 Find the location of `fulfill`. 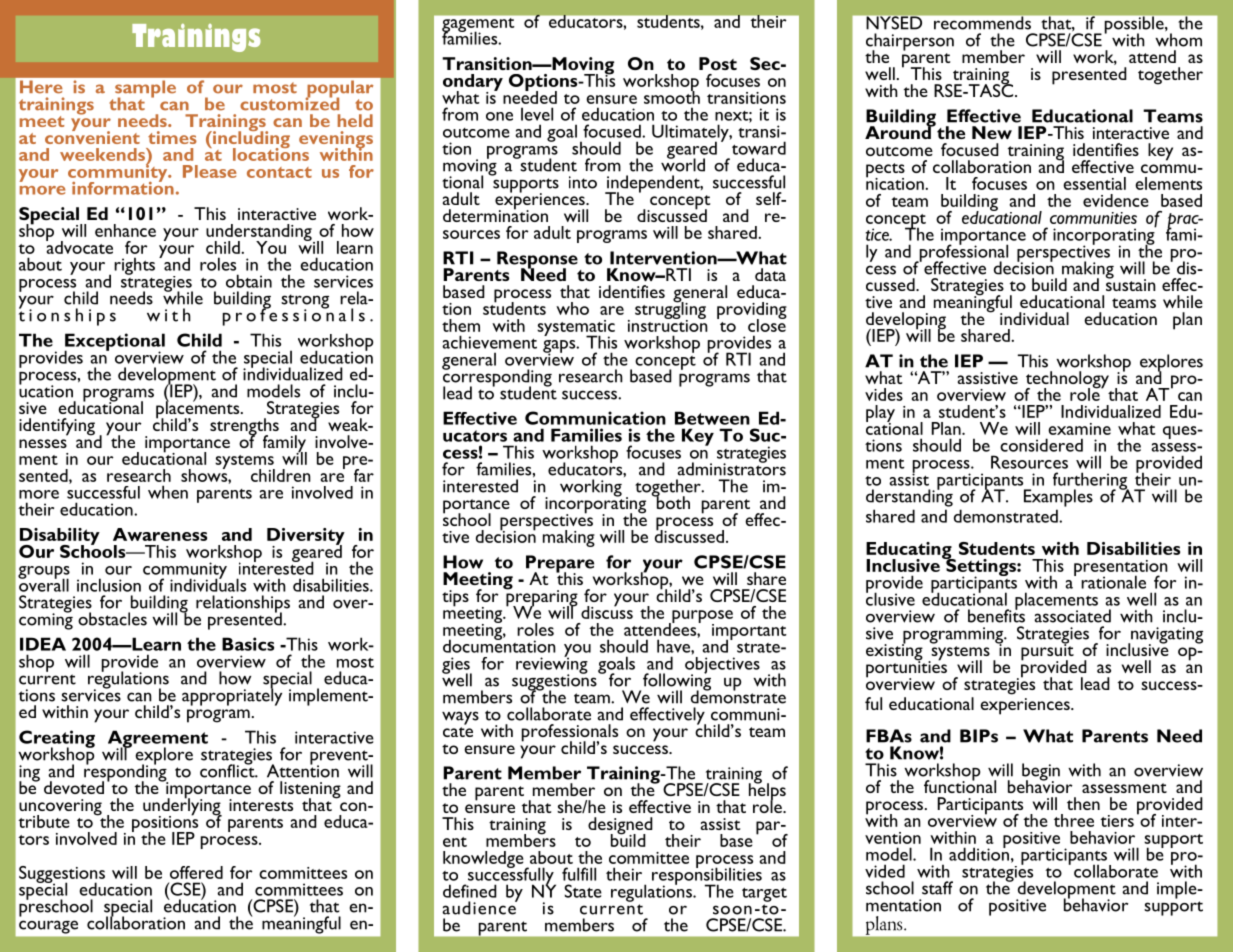

fulfill is located at coordinates (579, 874).
